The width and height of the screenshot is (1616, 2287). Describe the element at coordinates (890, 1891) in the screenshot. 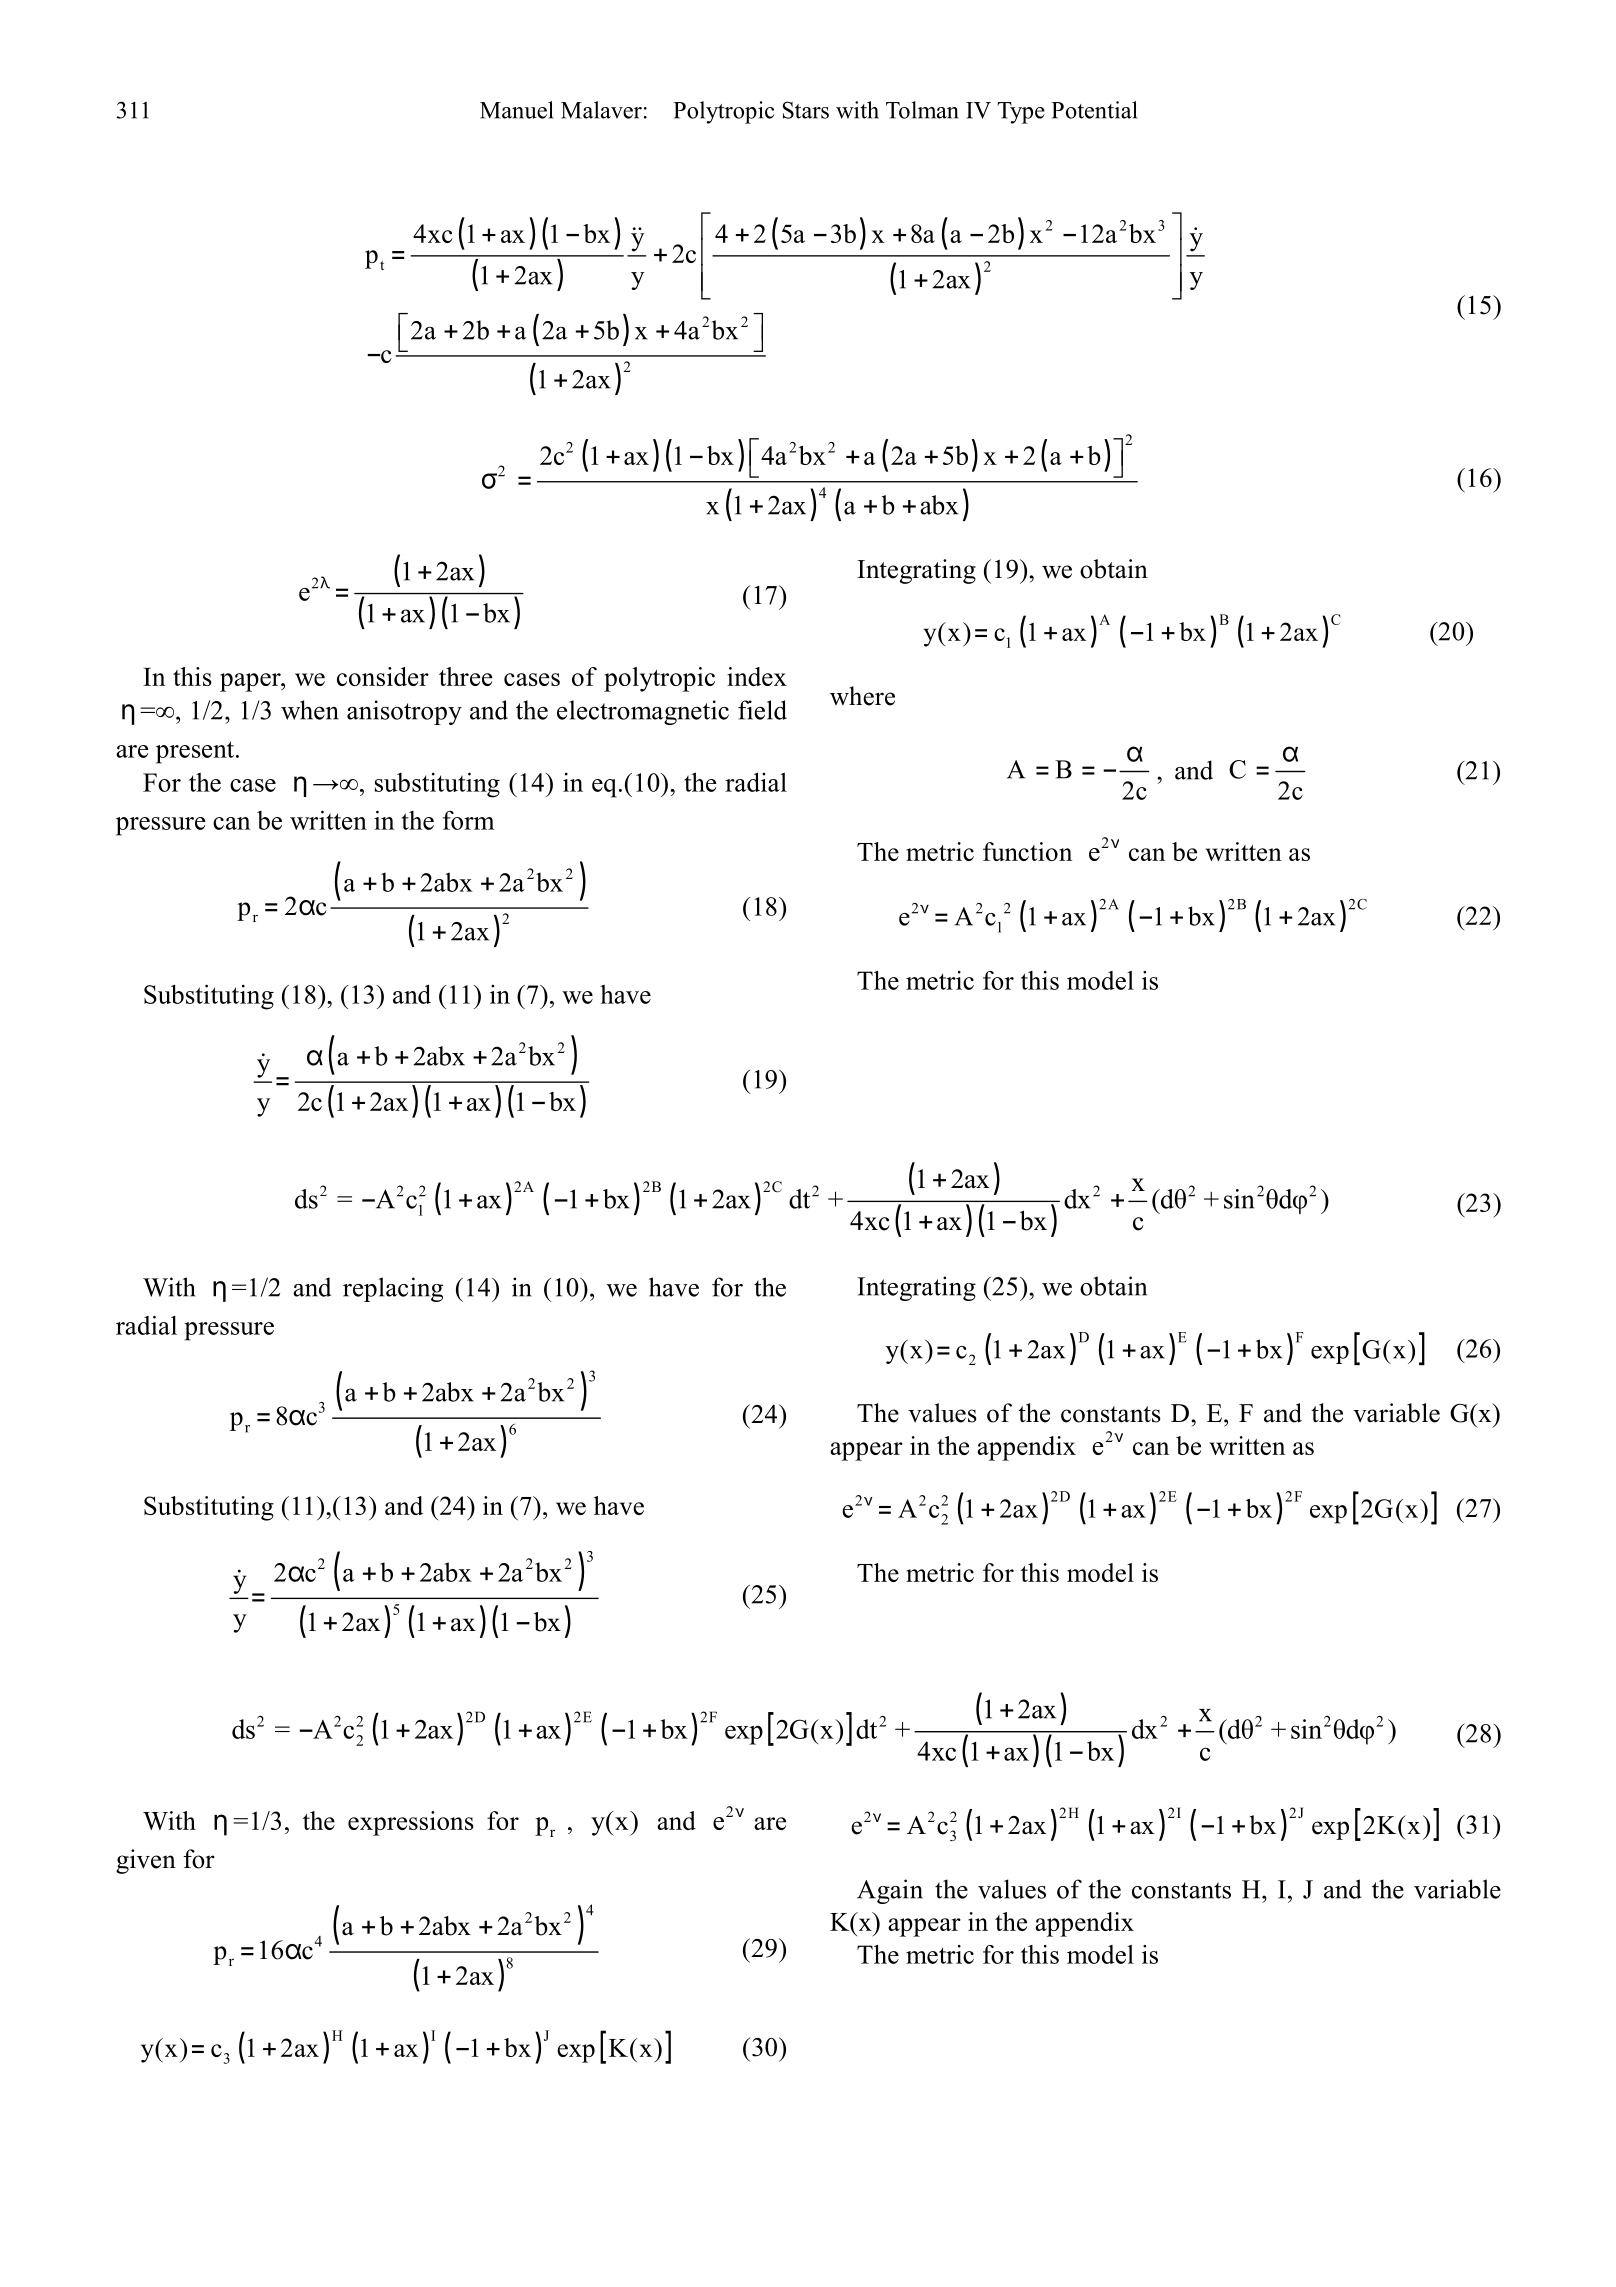

I see `Again` at that location.
